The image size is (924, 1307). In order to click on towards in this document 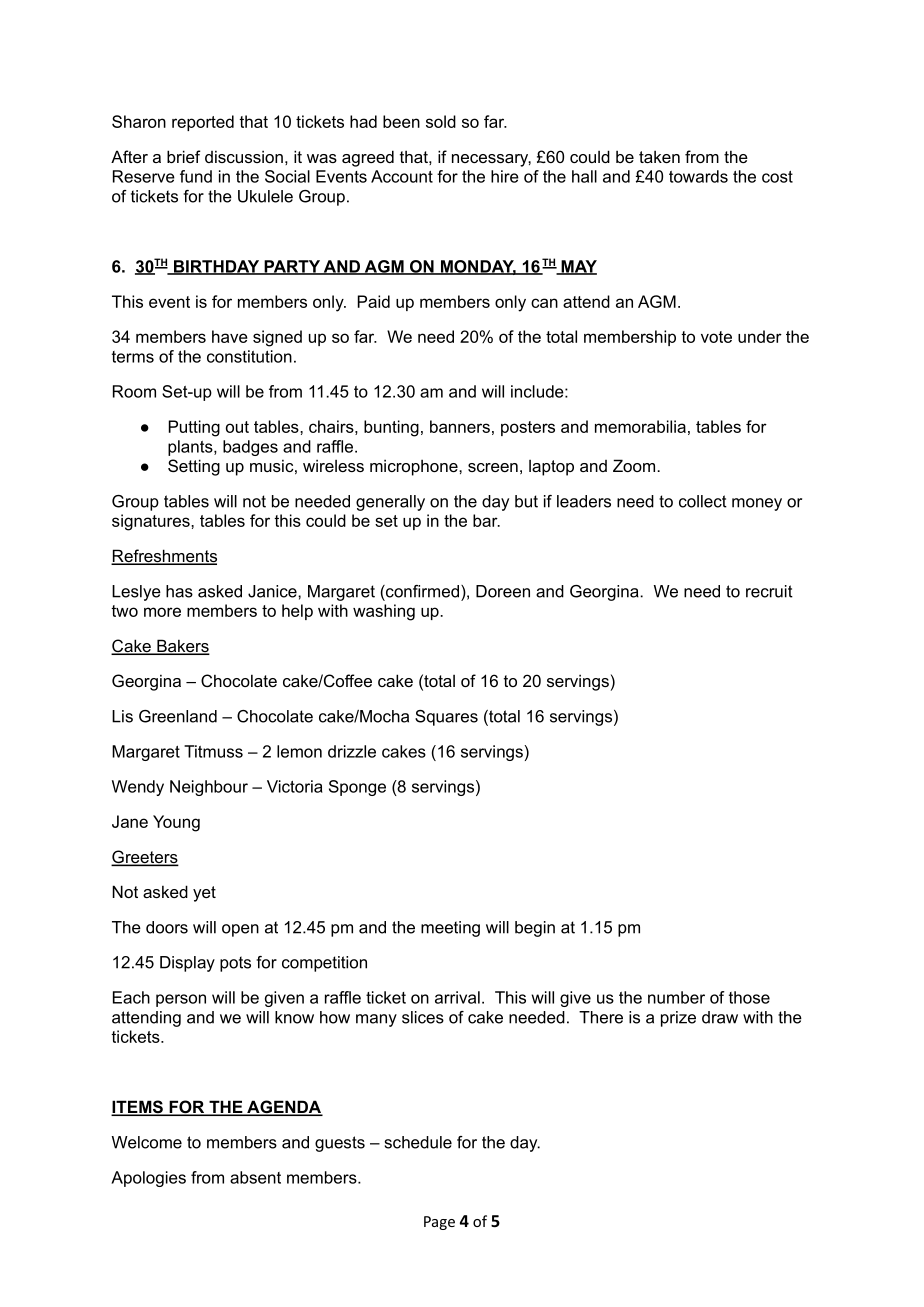, I will do `click(698, 176)`.
